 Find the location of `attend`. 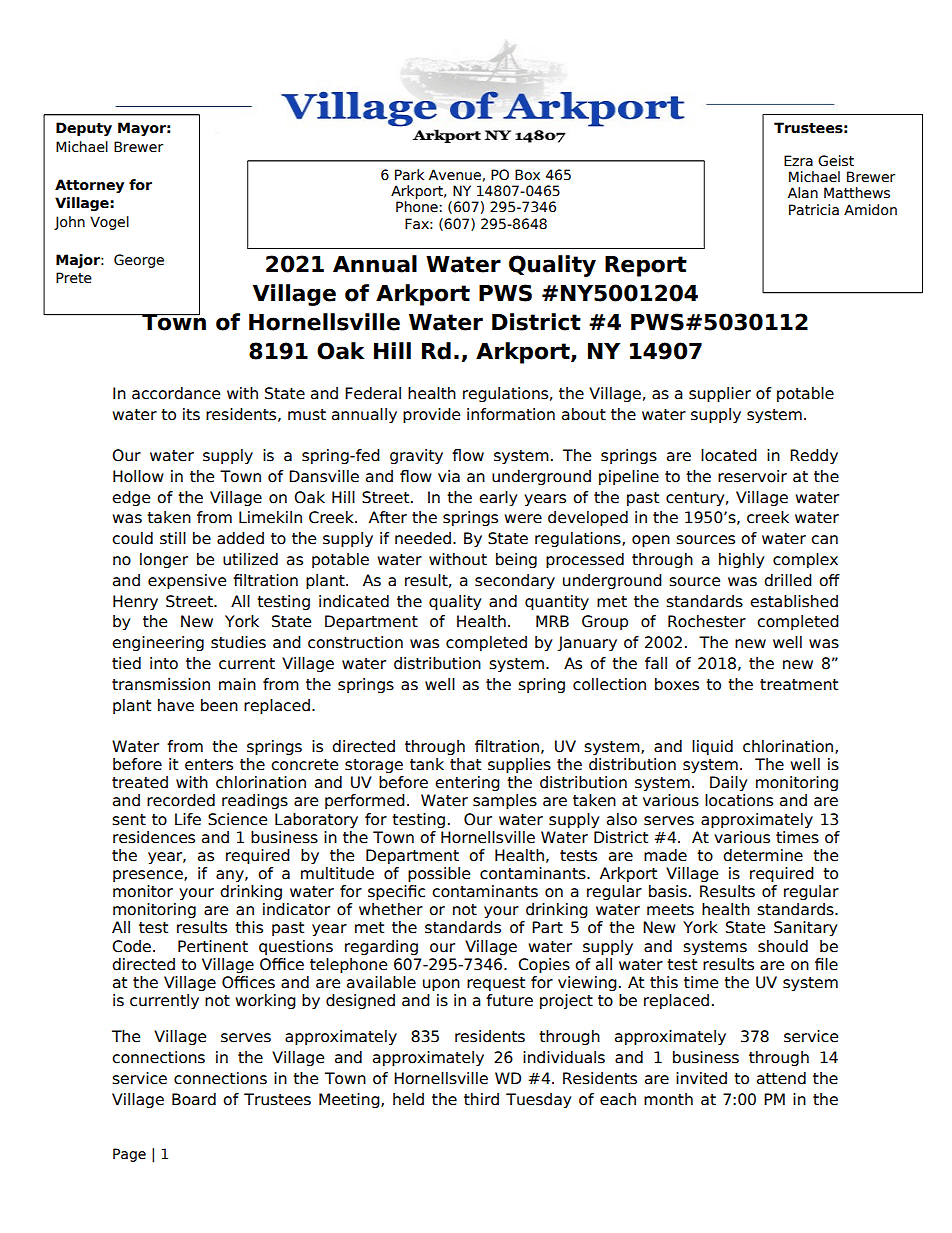

attend is located at coordinates (781, 1078).
